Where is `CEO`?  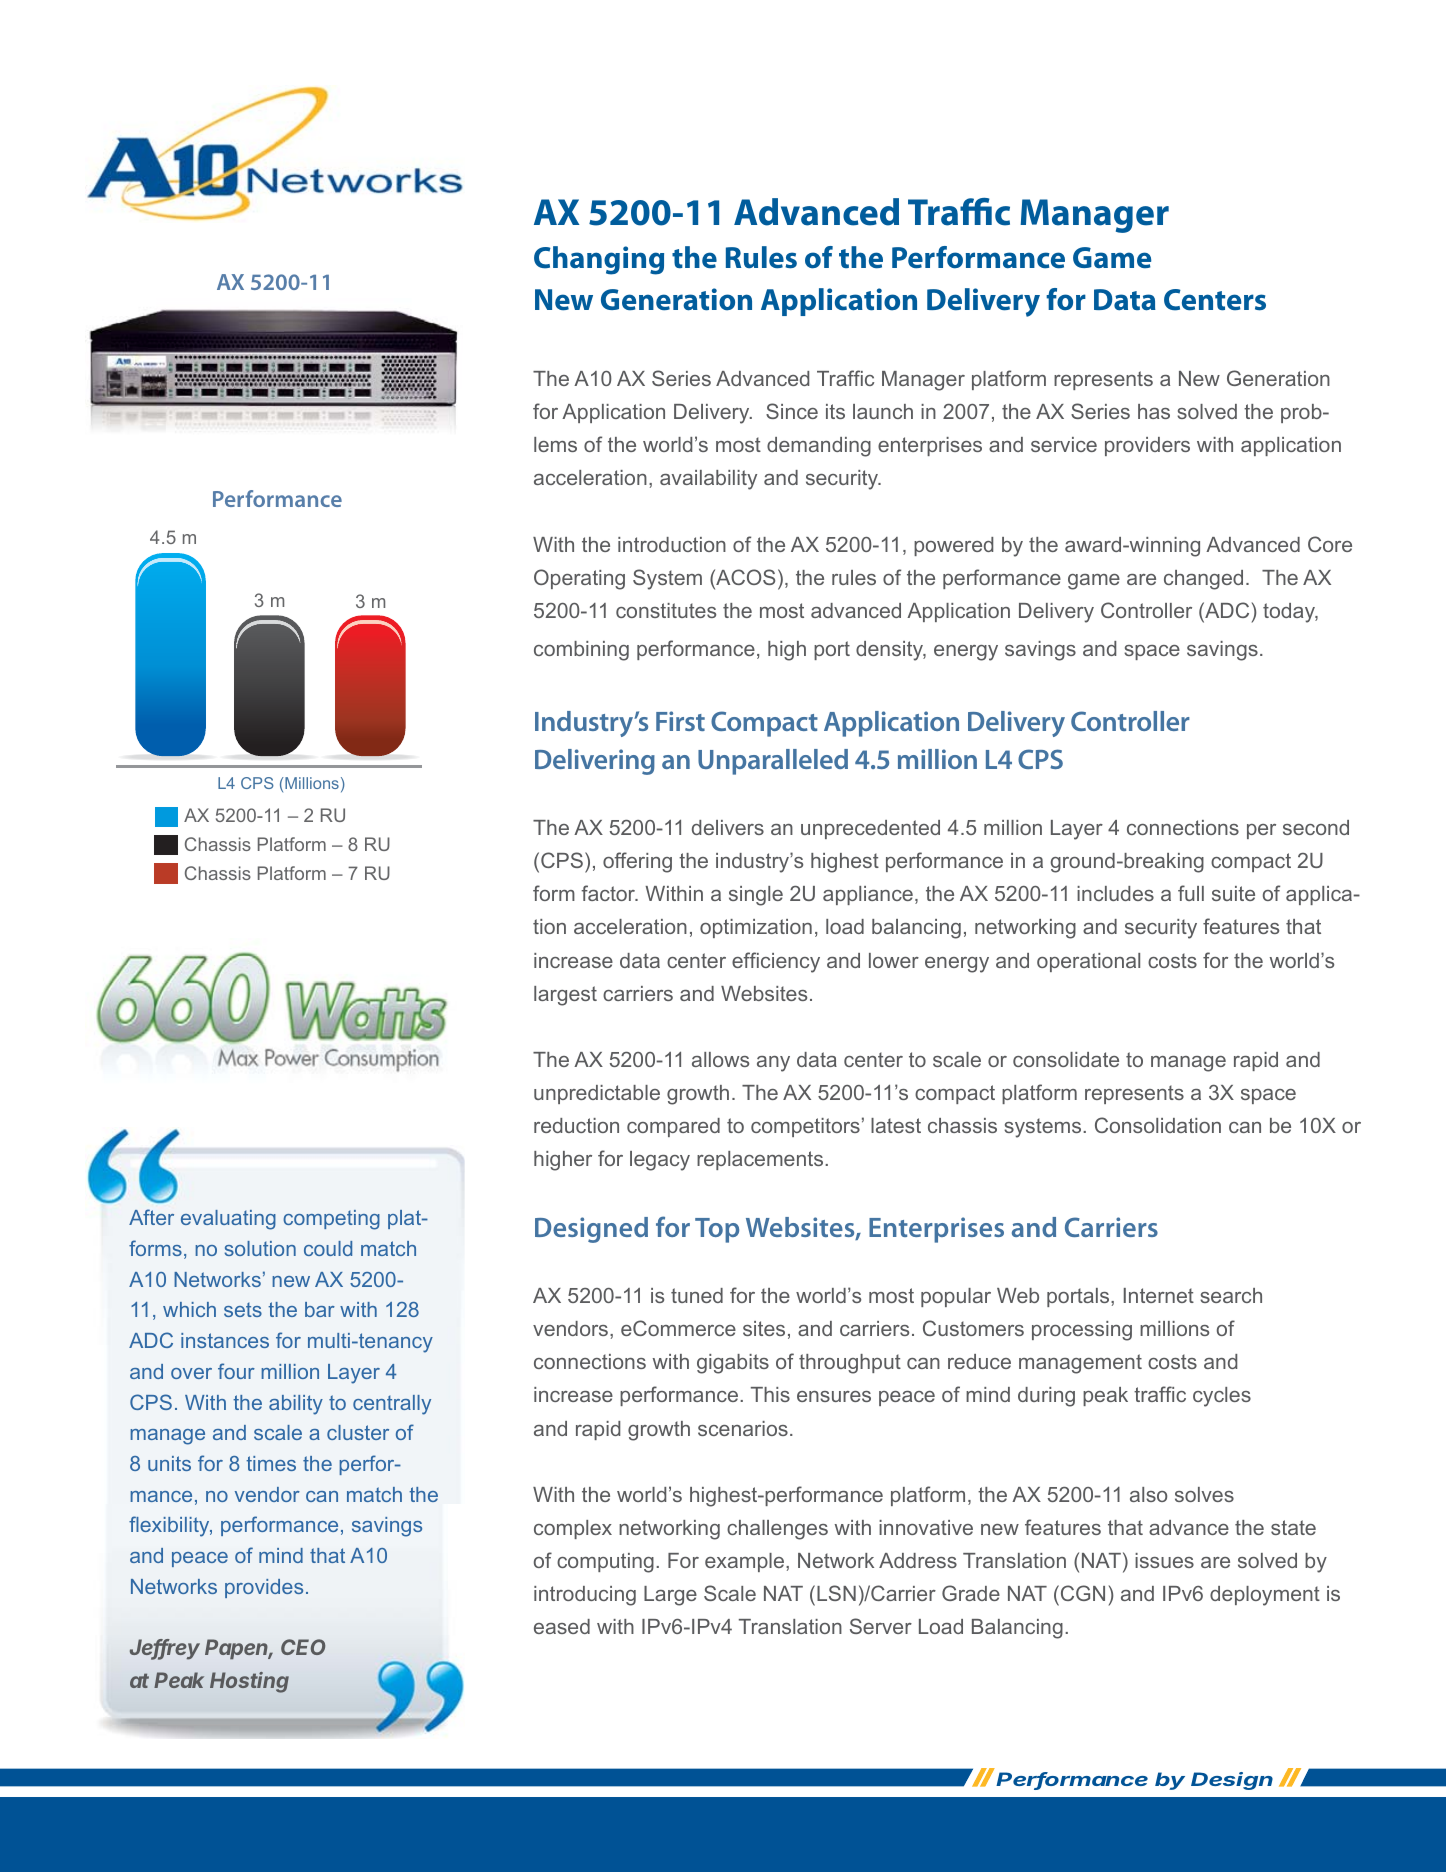 CEO is located at coordinates (303, 1647).
